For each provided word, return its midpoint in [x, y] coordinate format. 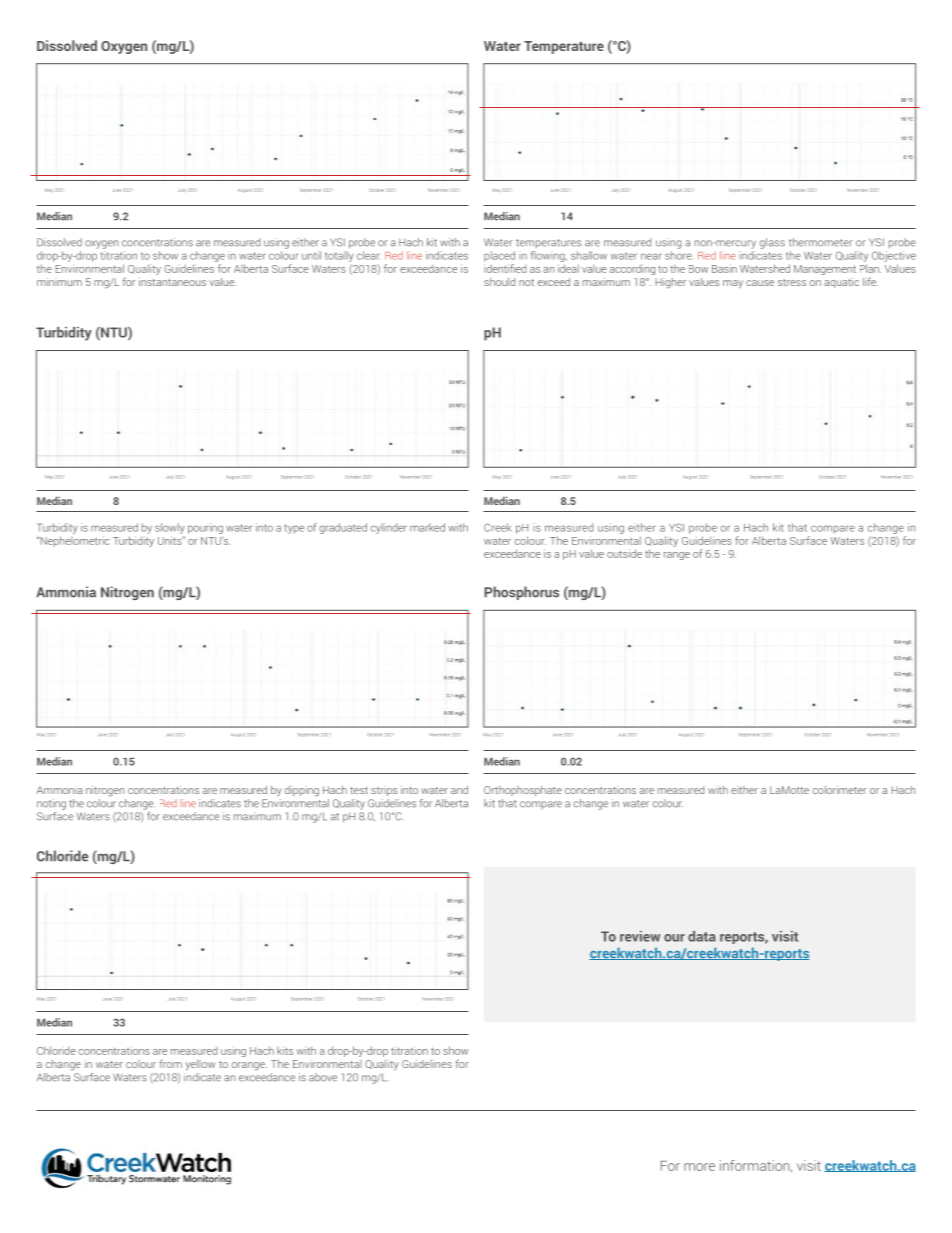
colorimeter [840, 790]
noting [51, 804]
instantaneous [172, 282]
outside [624, 553]
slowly [170, 528]
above [323, 1077]
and [459, 790]
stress [792, 282]
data [702, 936]
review [640, 936]
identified [505, 268]
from [171, 1063]
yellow [200, 1065]
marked [427, 527]
